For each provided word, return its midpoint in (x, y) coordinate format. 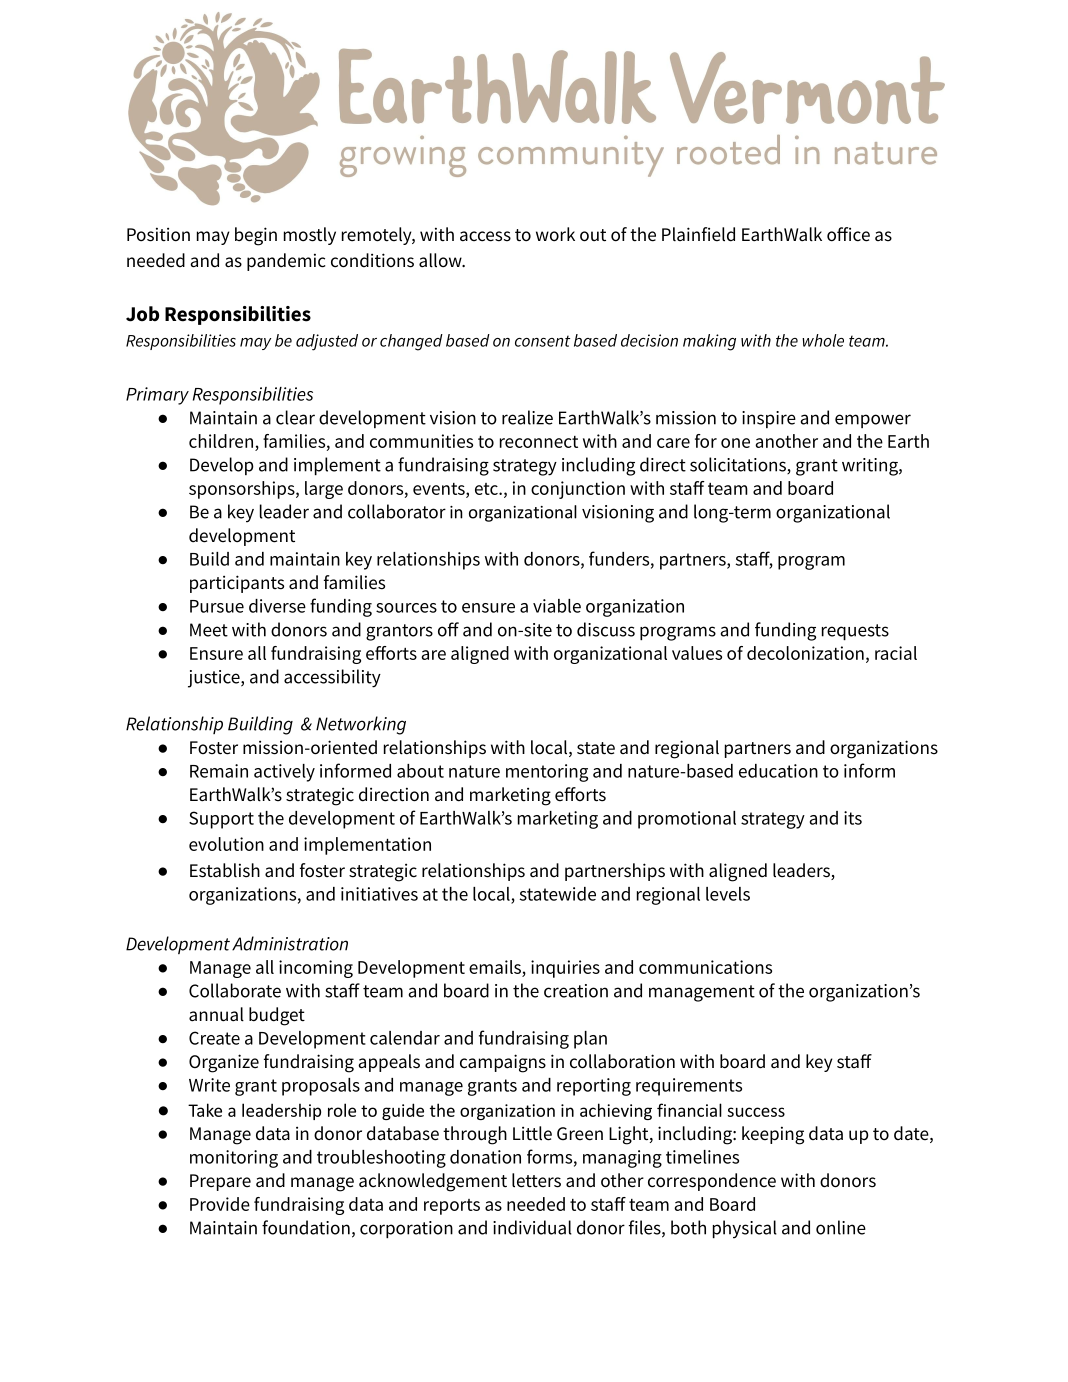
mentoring (547, 773)
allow (441, 260)
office (848, 234)
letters (536, 1180)
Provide (220, 1204)
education (778, 771)
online (841, 1227)
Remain (219, 771)
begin (256, 236)
